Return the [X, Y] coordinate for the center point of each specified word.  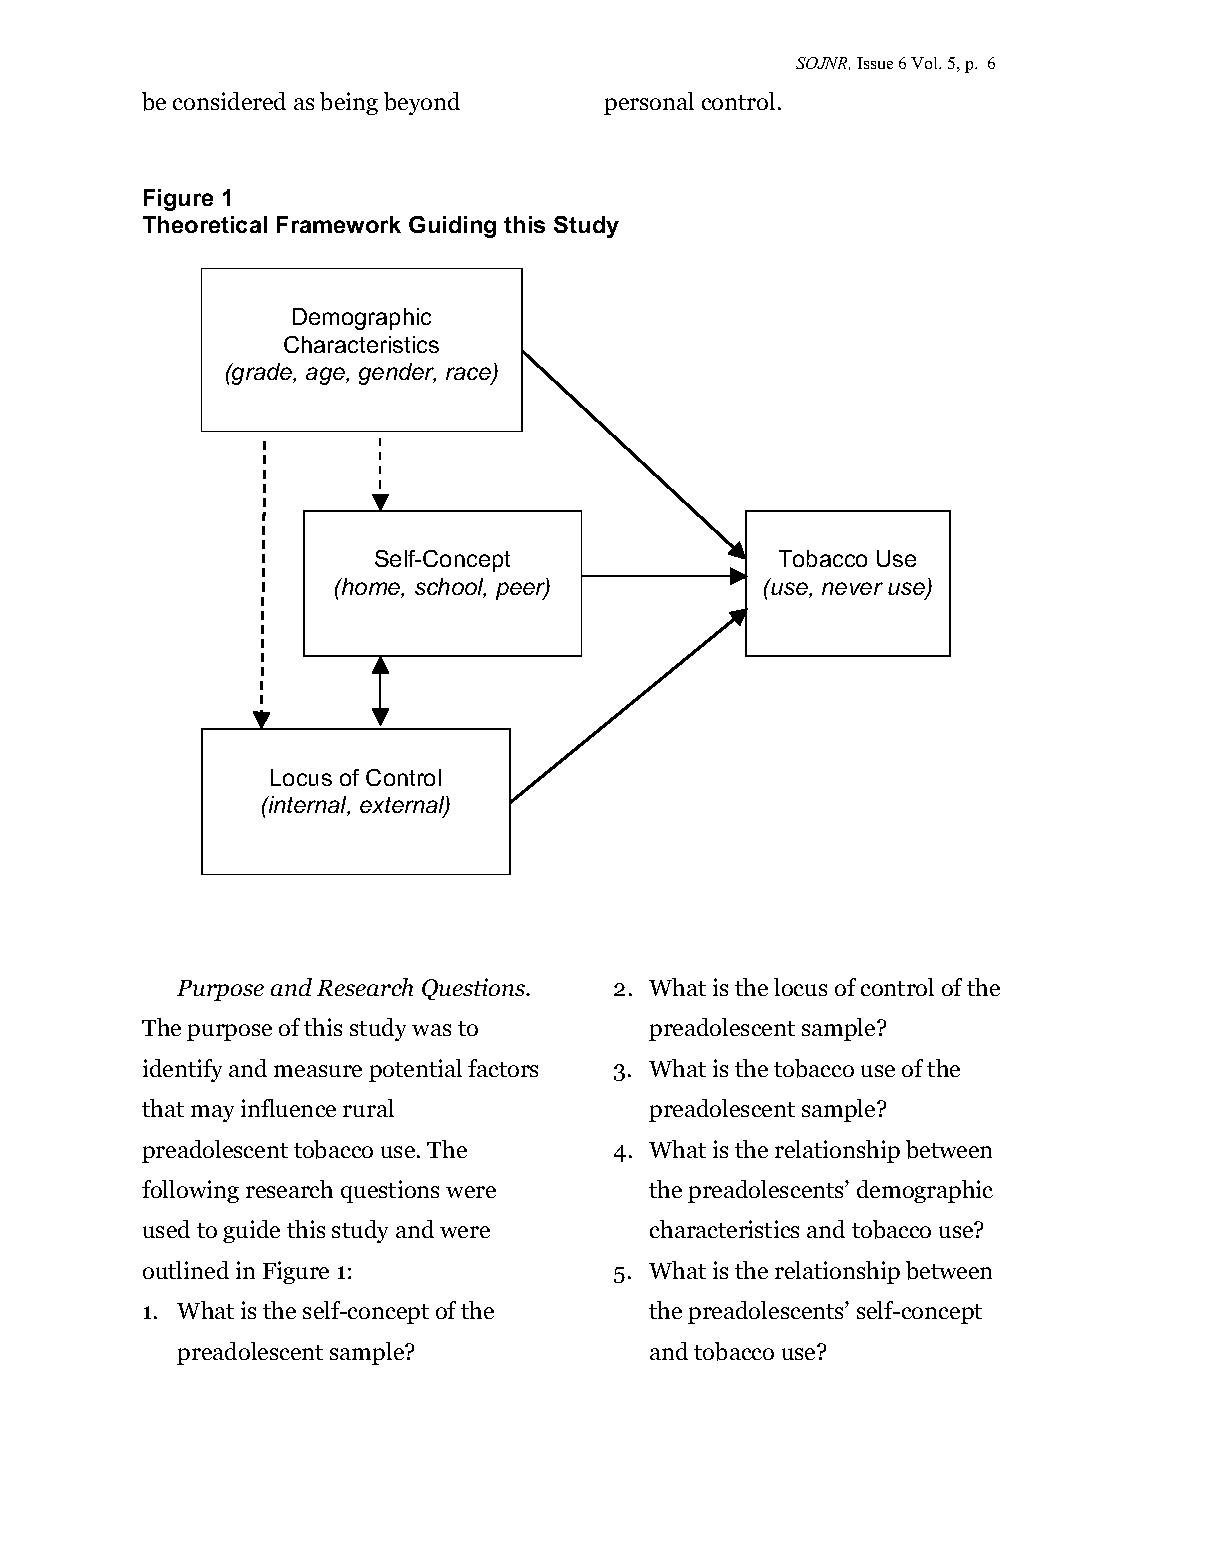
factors [503, 1068]
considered [229, 101]
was [431, 1030]
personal [649, 103]
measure [318, 1071]
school [450, 588]
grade [262, 374]
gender [397, 374]
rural [368, 1108]
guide [251, 1231]
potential [415, 1070]
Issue [875, 63]
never [852, 588]
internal [308, 806]
